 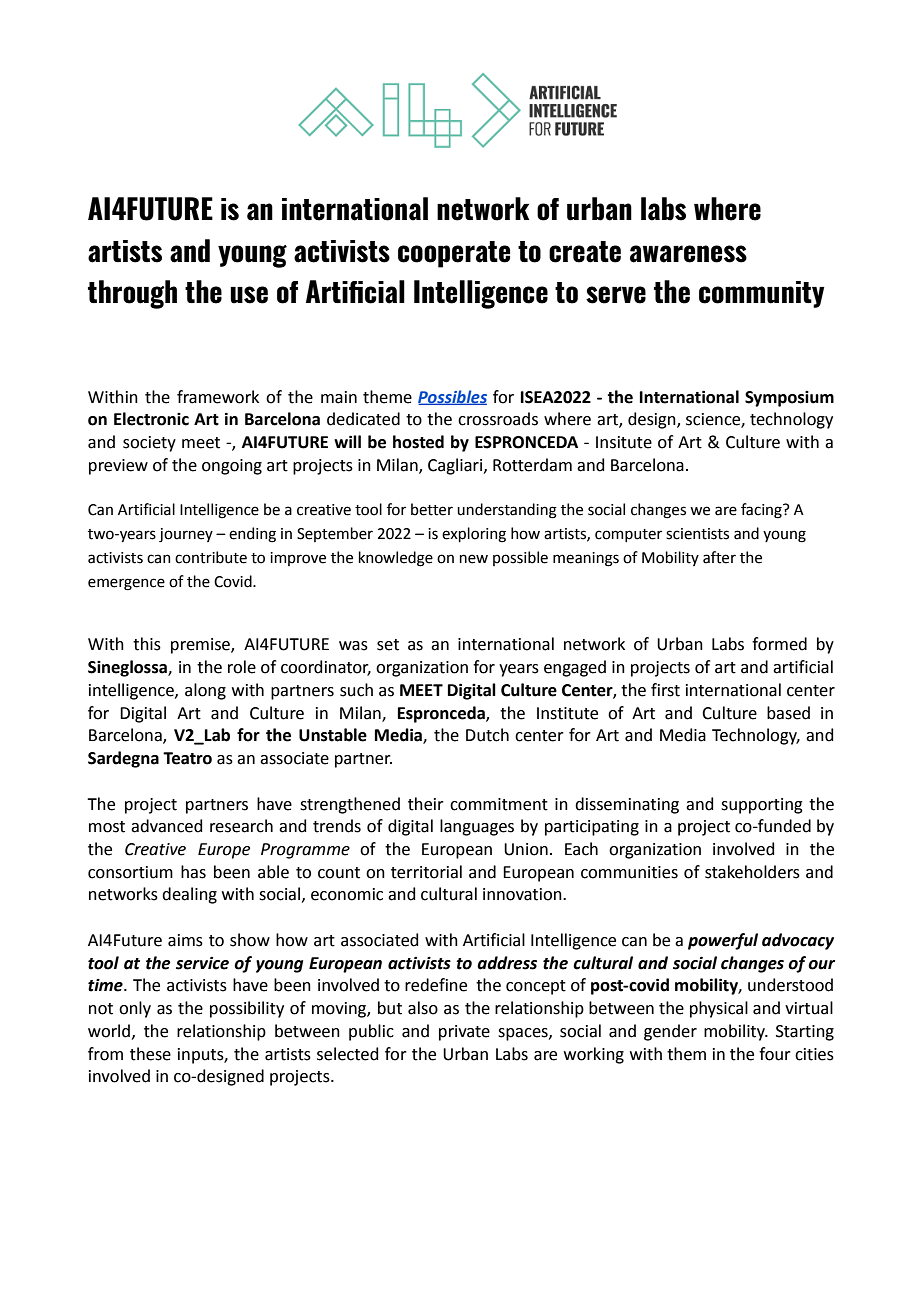 I want to click on these, so click(x=150, y=1054).
